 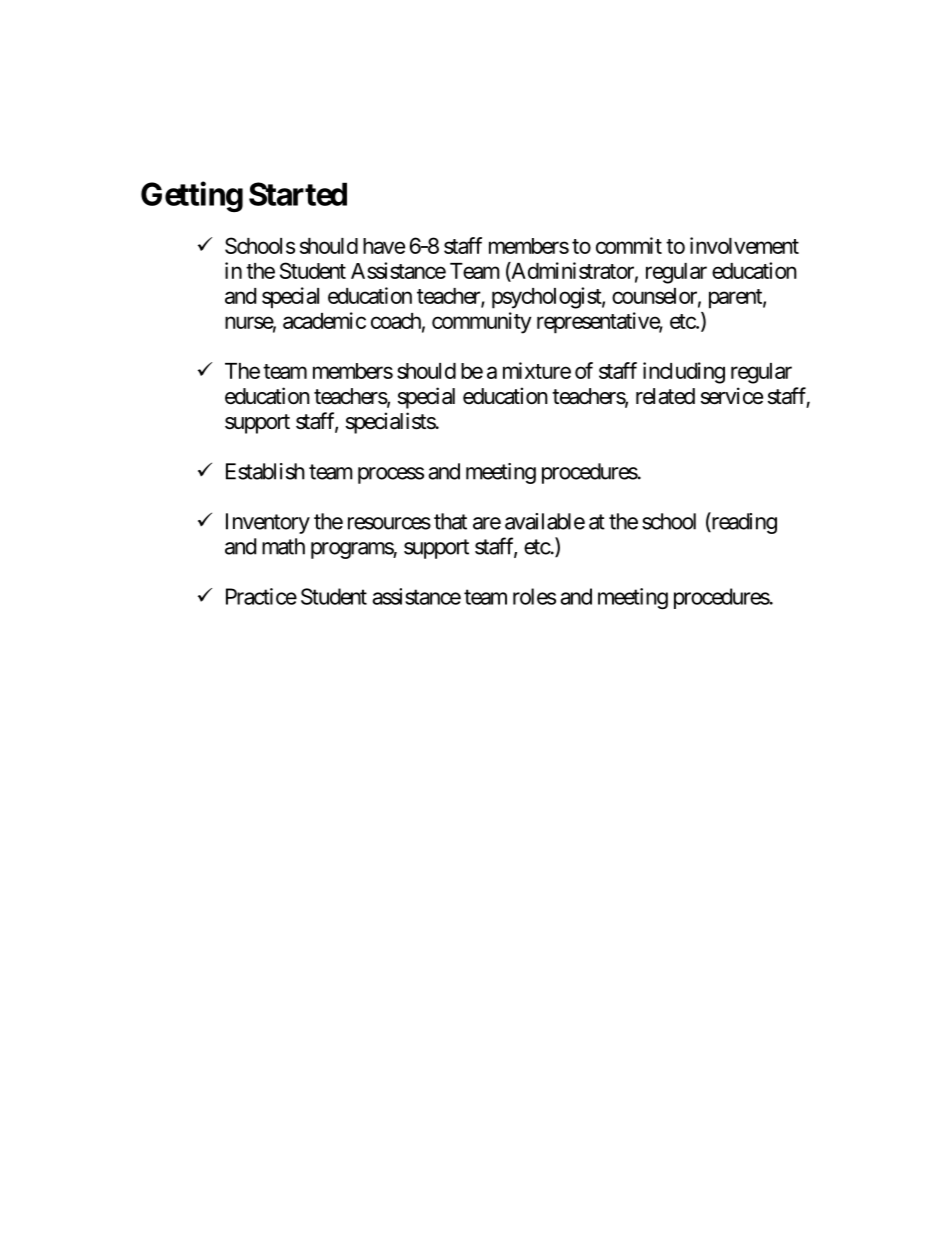 I want to click on commit, so click(x=629, y=245).
